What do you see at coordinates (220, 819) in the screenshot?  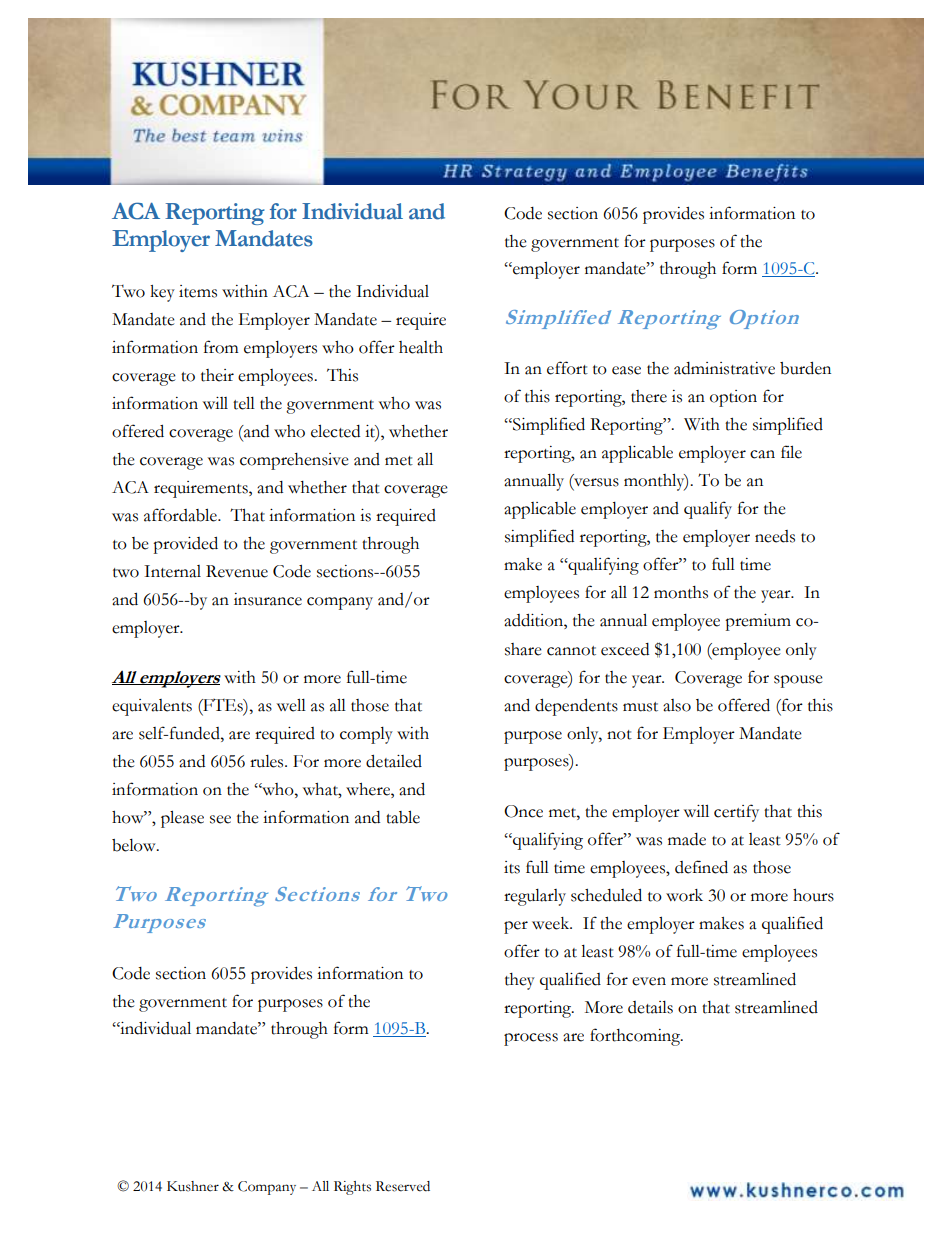 I see `see` at bounding box center [220, 819].
